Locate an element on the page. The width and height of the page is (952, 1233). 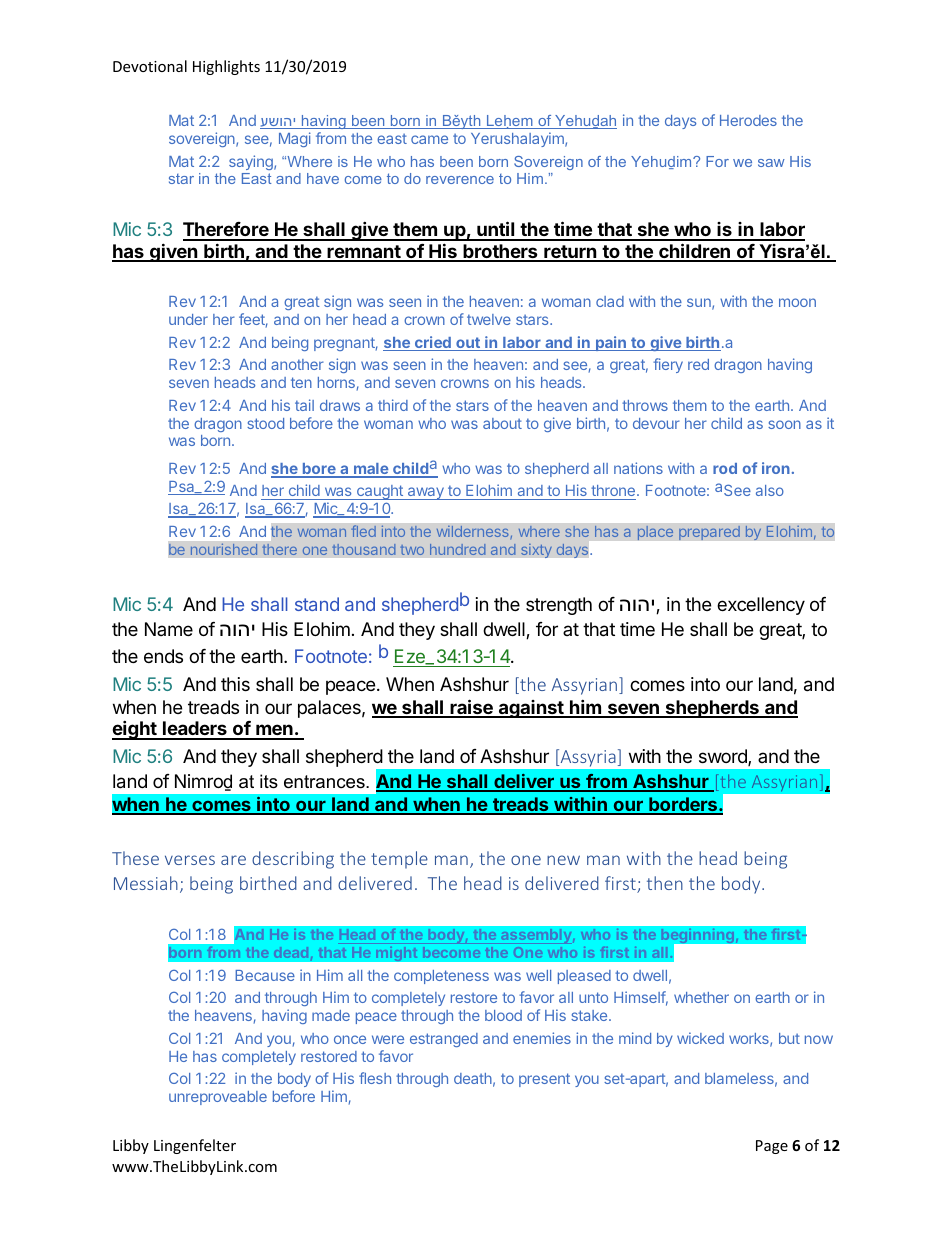
once is located at coordinates (350, 1039).
